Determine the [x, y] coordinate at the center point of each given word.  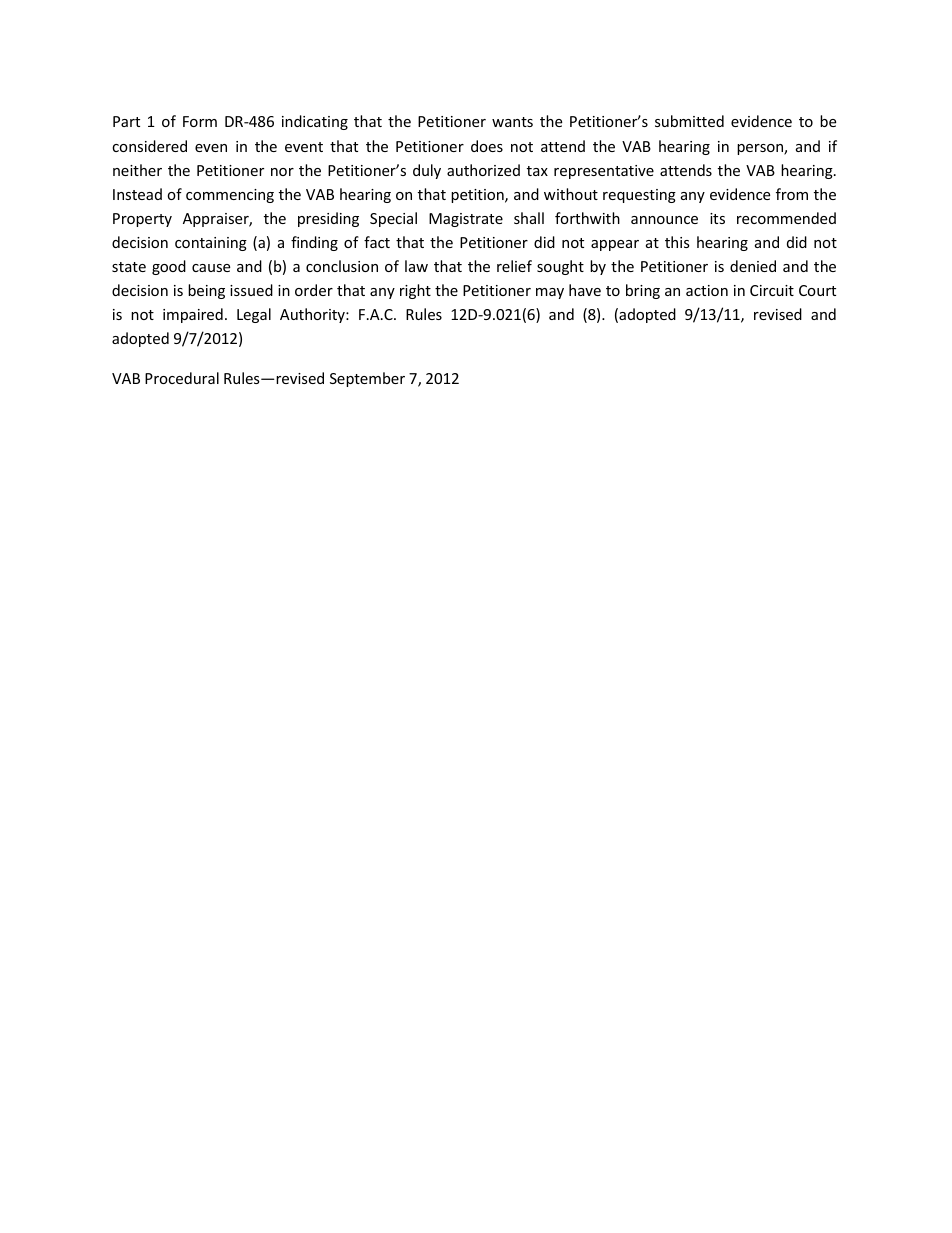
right [415, 291]
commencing [230, 196]
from [792, 194]
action [707, 290]
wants [512, 122]
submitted [689, 121]
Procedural [182, 378]
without [571, 194]
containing [211, 244]
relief [514, 266]
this [677, 242]
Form [200, 121]
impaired [193, 315]
